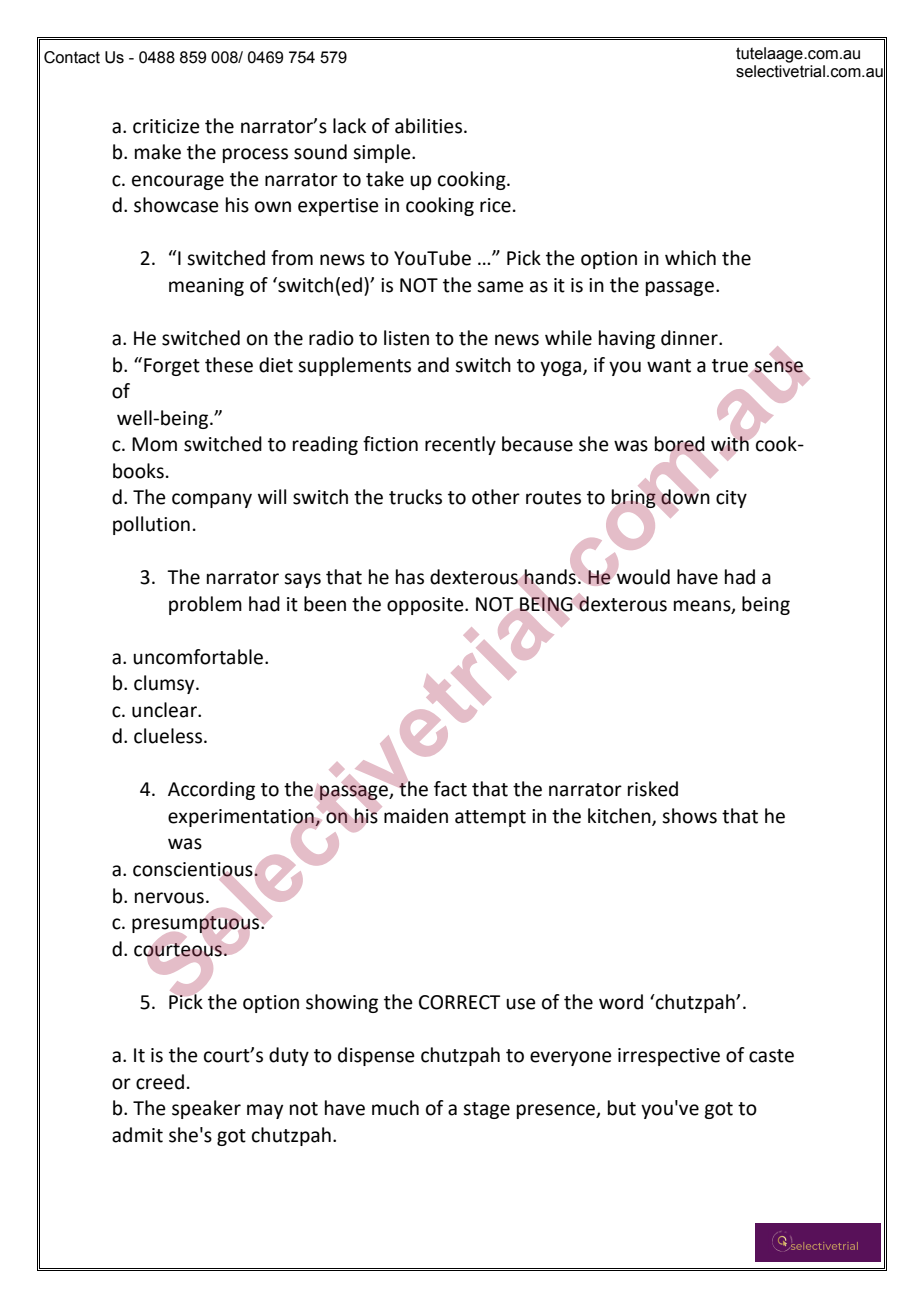 This screenshot has width=924, height=1308. I want to click on dinner, so click(690, 338).
